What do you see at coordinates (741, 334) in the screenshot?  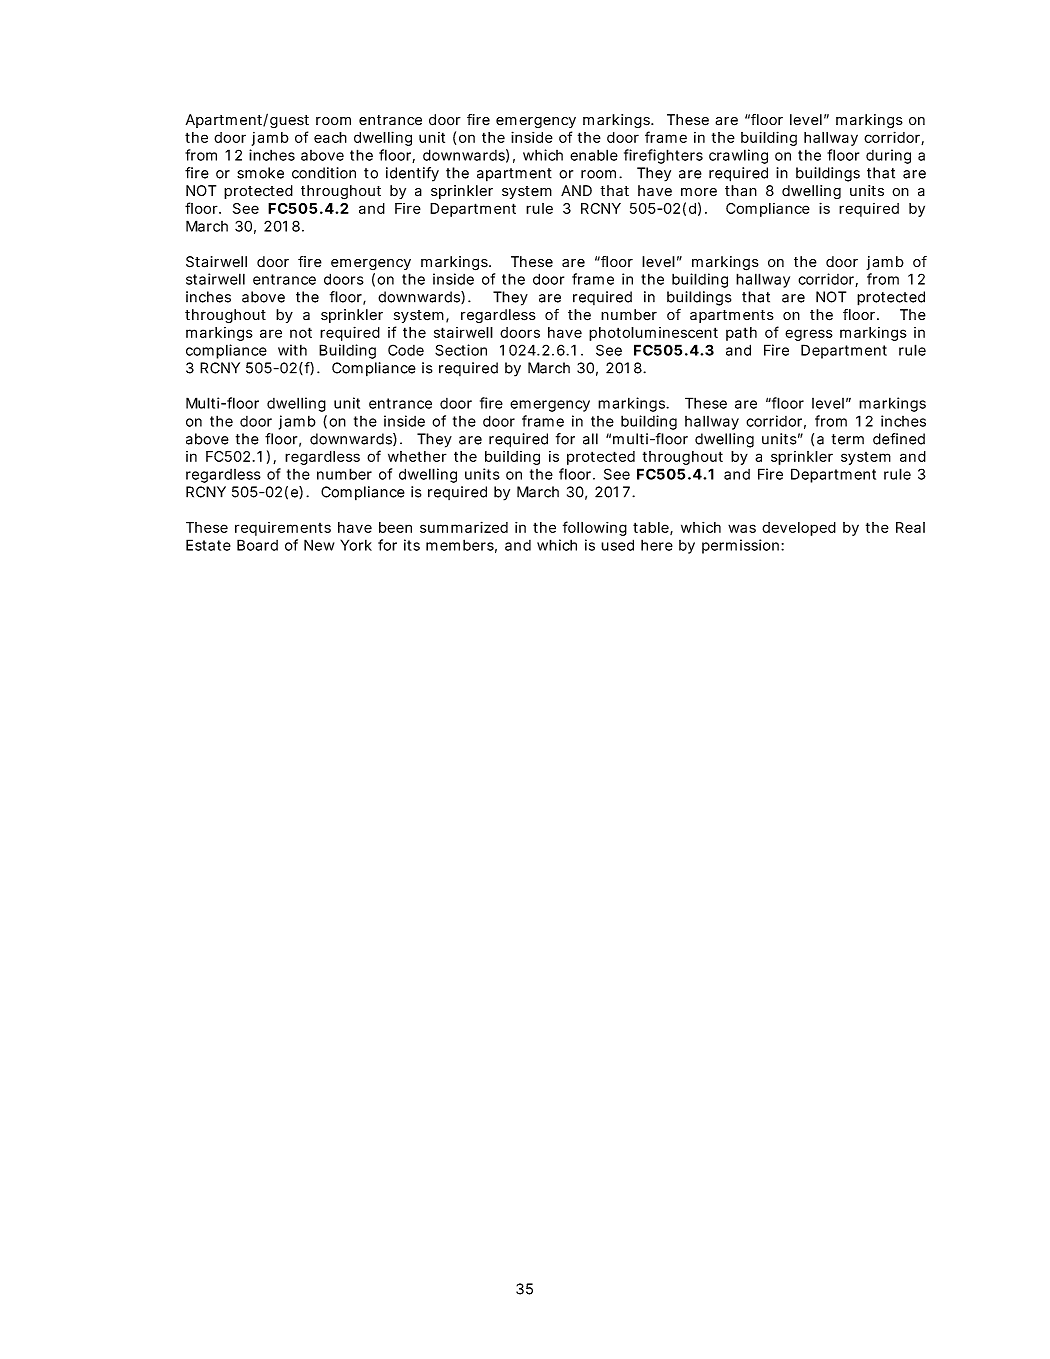 I see `path` at bounding box center [741, 334].
